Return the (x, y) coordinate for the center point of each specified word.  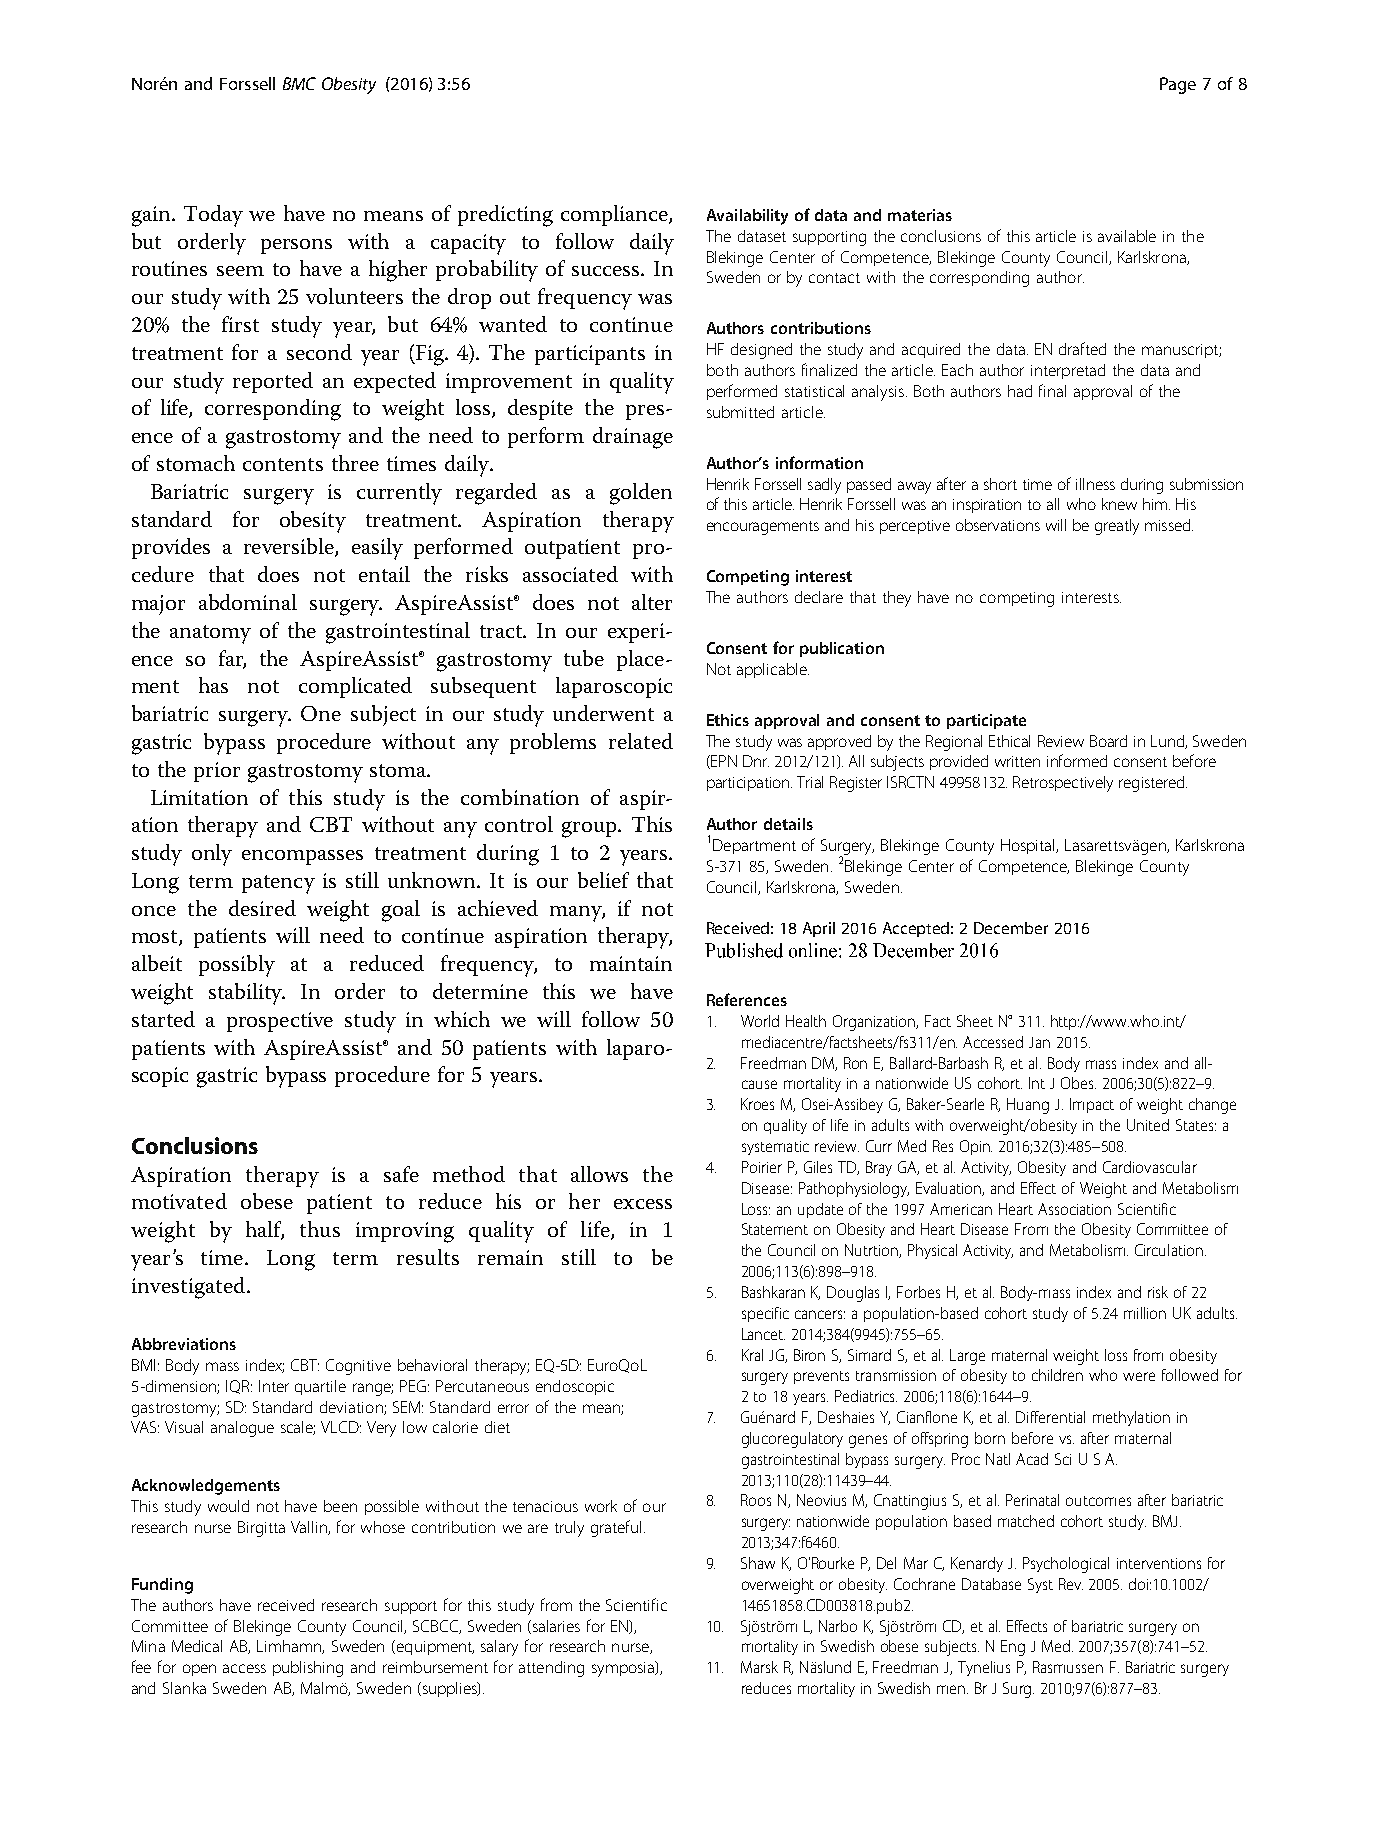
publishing (308, 1669)
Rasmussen (1068, 1667)
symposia (624, 1669)
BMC (299, 83)
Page (1178, 85)
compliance (615, 215)
